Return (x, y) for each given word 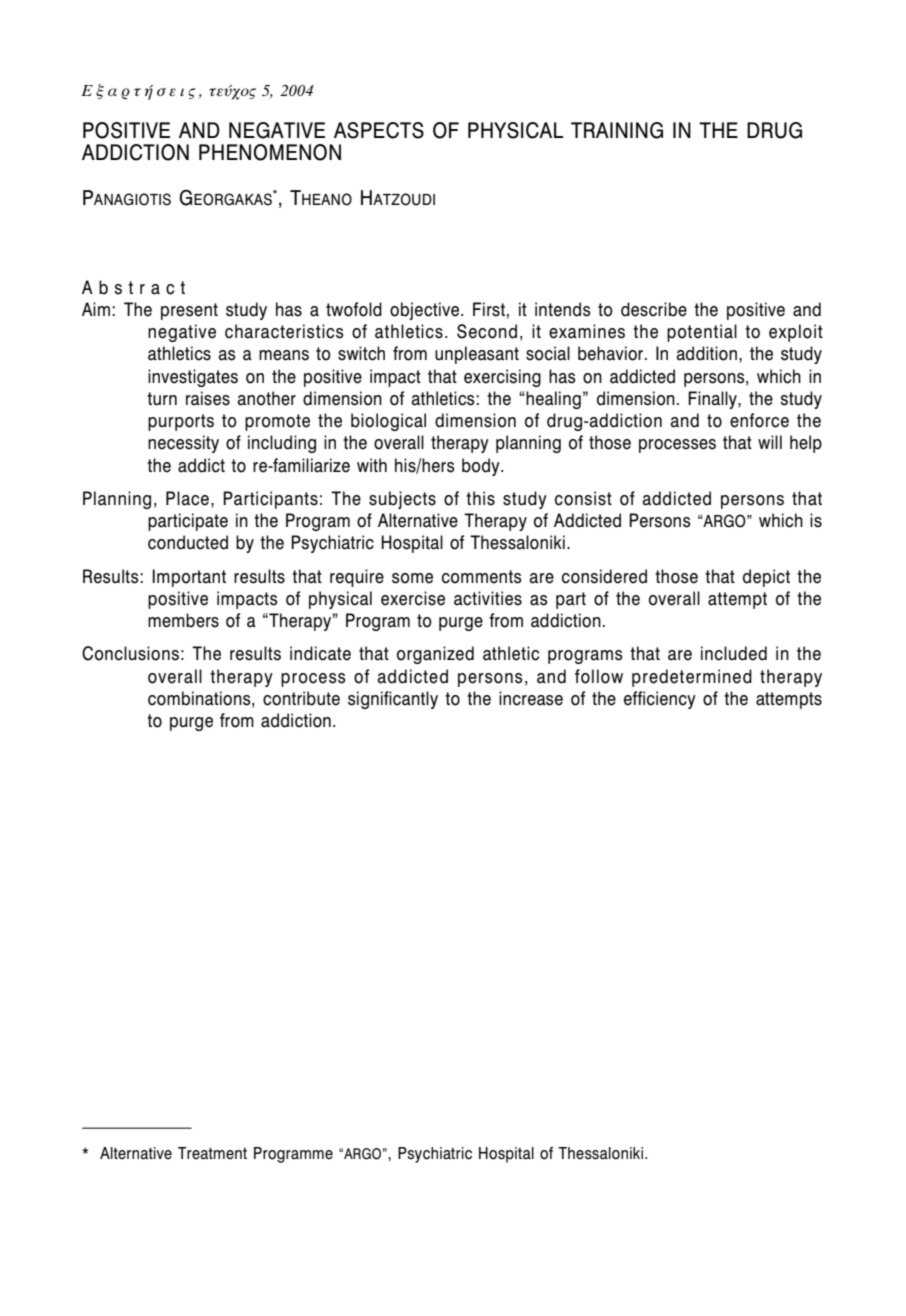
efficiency (660, 700)
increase (531, 698)
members (183, 620)
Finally (713, 400)
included (734, 653)
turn (162, 398)
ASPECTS (379, 130)
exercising (502, 378)
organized (435, 655)
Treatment (212, 1153)
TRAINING (617, 130)
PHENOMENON (270, 152)
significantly (393, 700)
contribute (301, 698)
